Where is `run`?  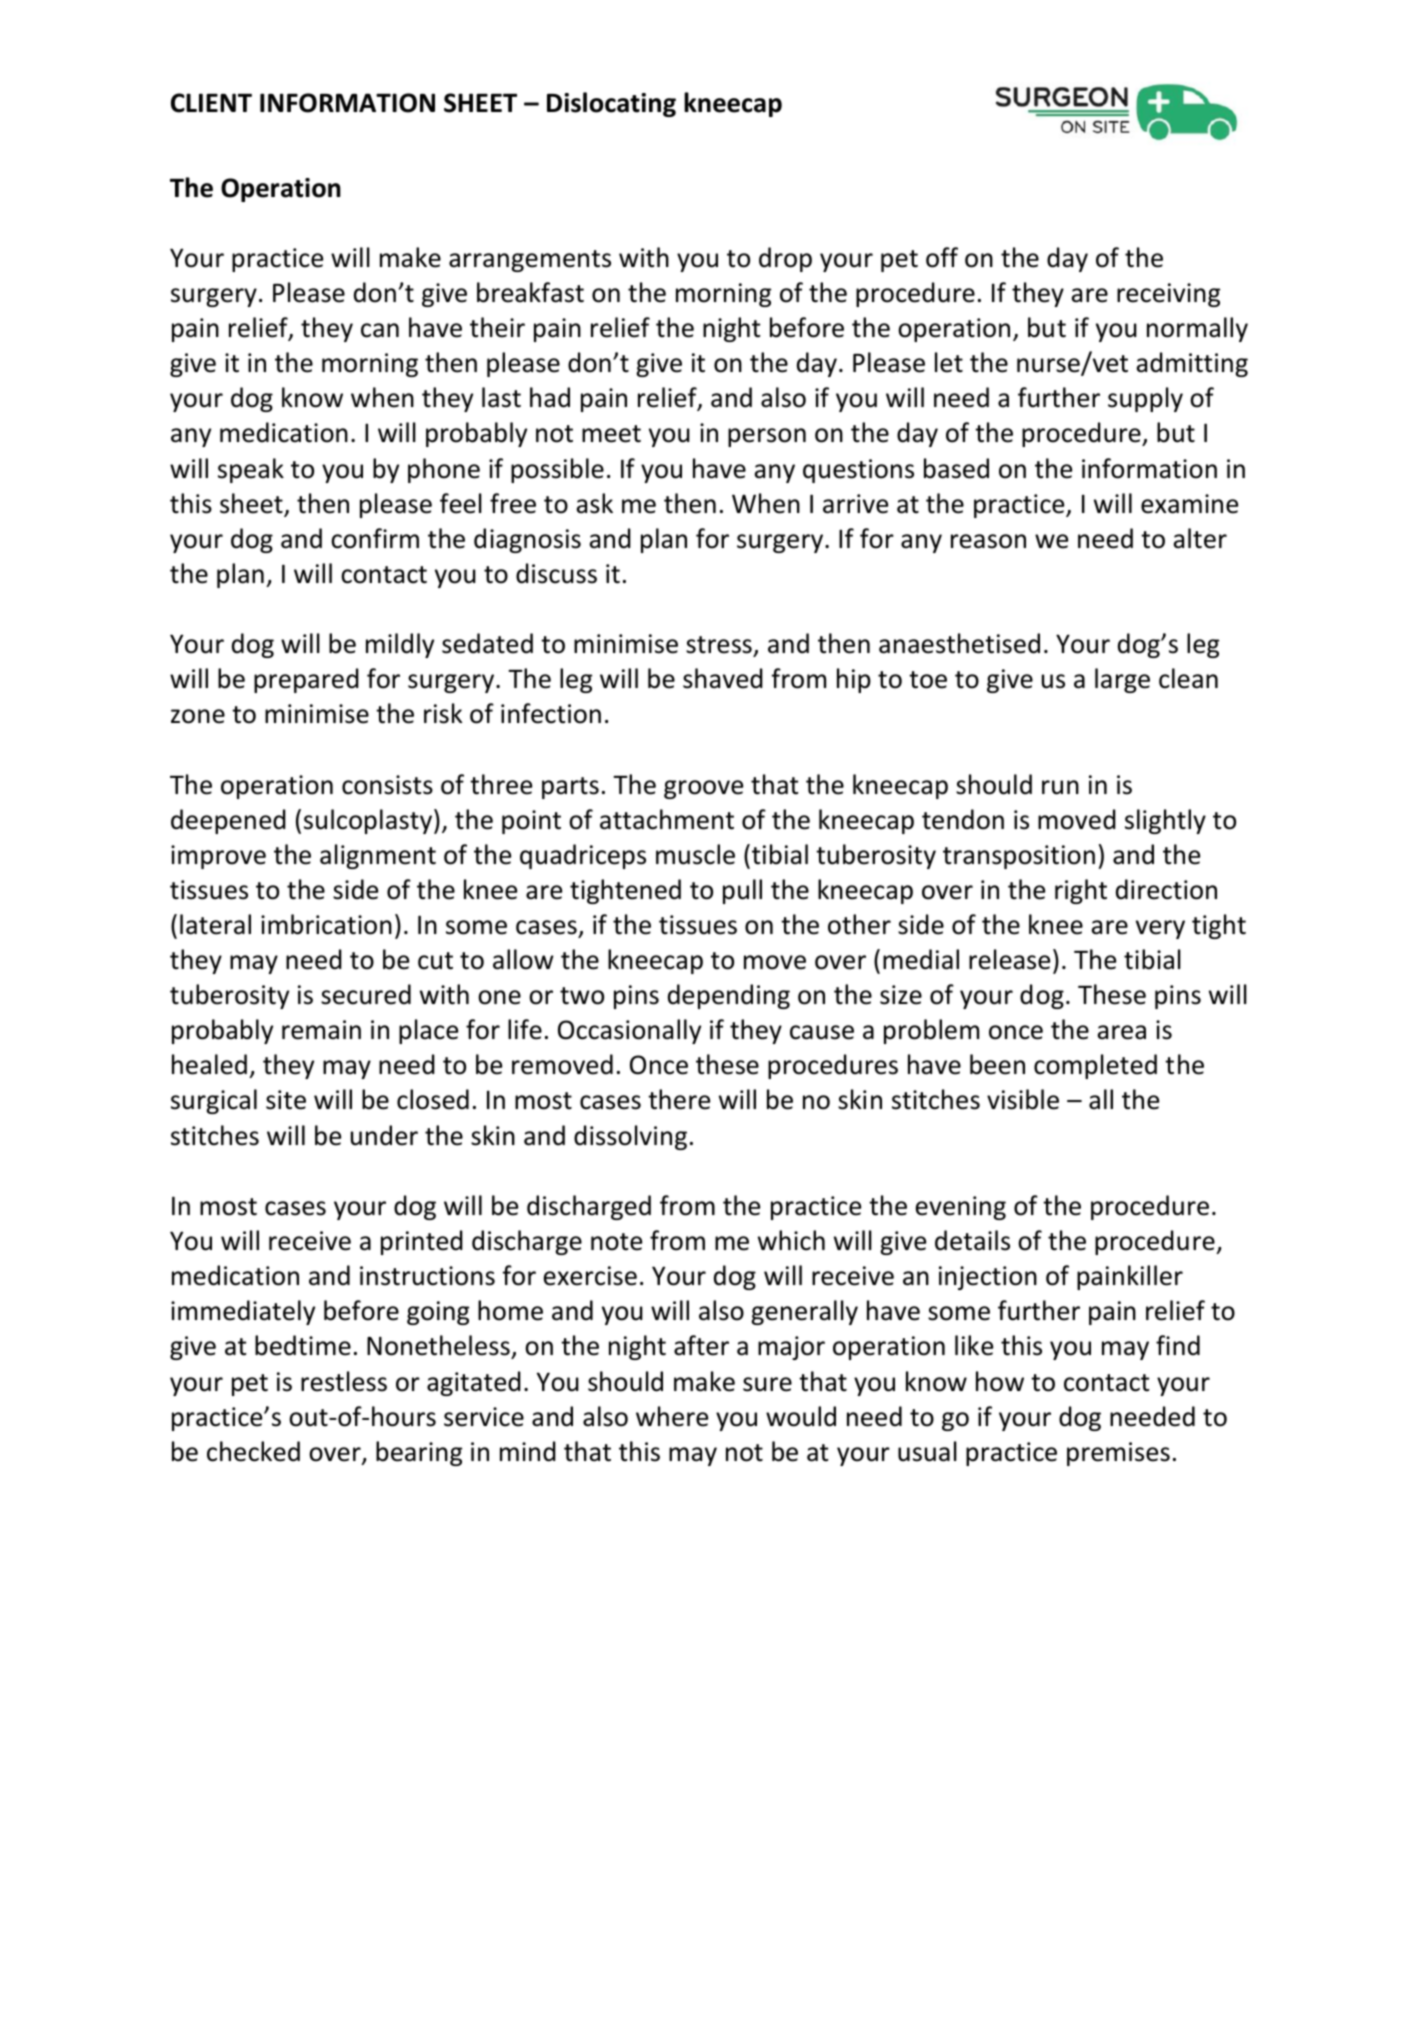 run is located at coordinates (1060, 787).
